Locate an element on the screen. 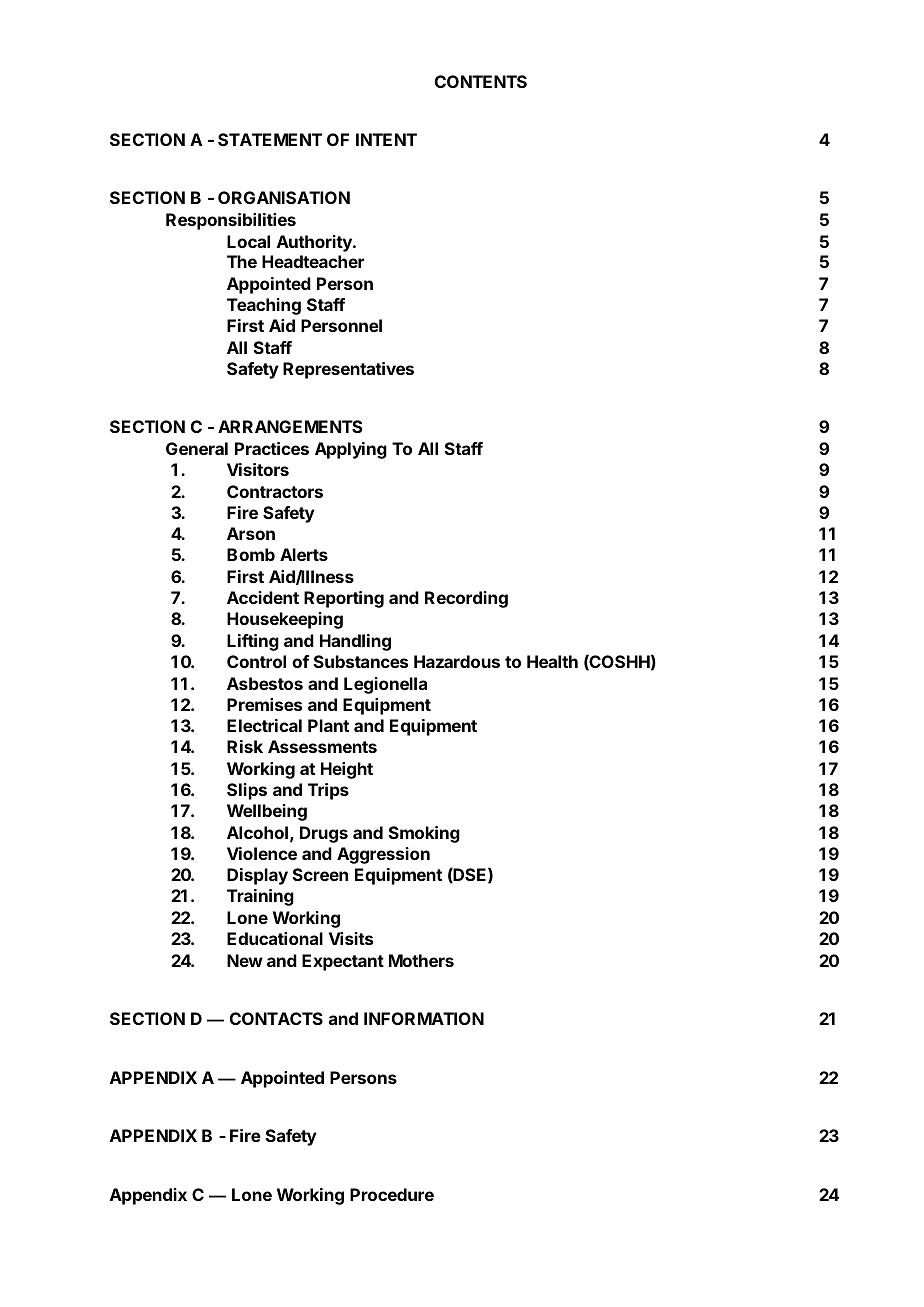 The width and height of the screenshot is (924, 1307). Applying is located at coordinates (351, 450).
